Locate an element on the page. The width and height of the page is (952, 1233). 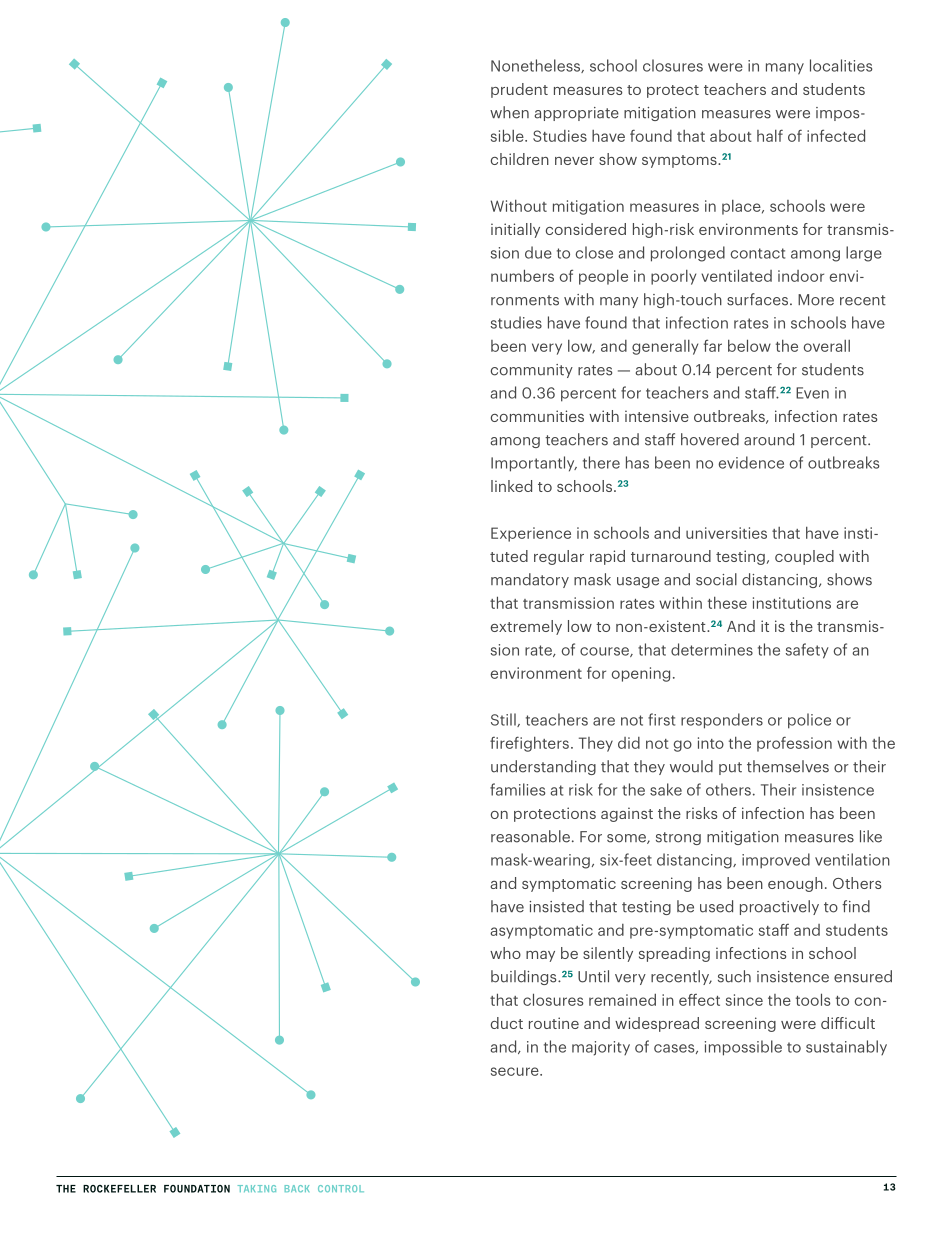
TAKING is located at coordinates (257, 1188).
